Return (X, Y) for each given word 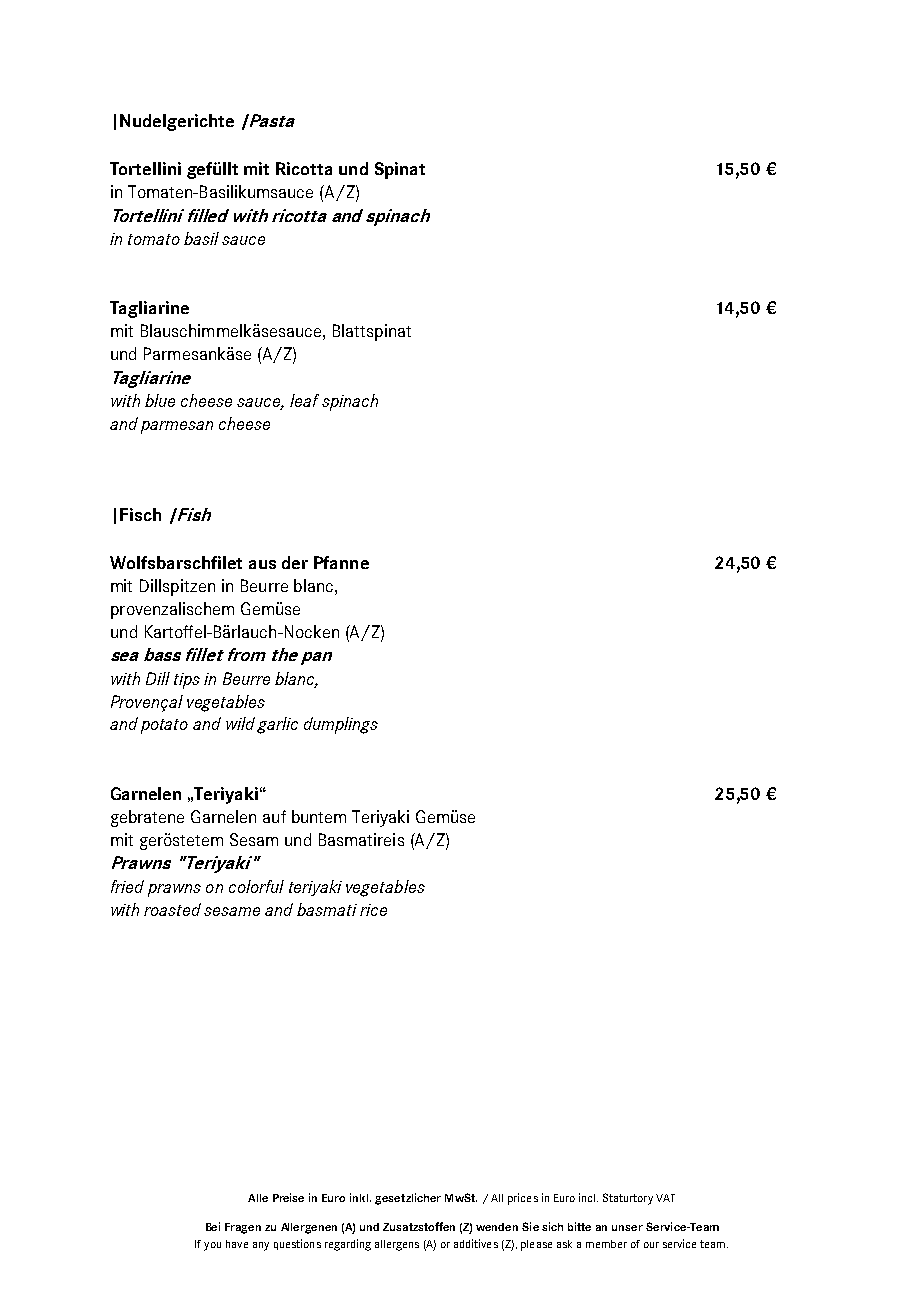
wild (240, 723)
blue (160, 400)
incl (588, 1197)
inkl (360, 1197)
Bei (213, 1226)
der (295, 562)
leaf (304, 400)
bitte (579, 1226)
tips (187, 681)
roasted (172, 909)
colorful (256, 886)
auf (274, 816)
